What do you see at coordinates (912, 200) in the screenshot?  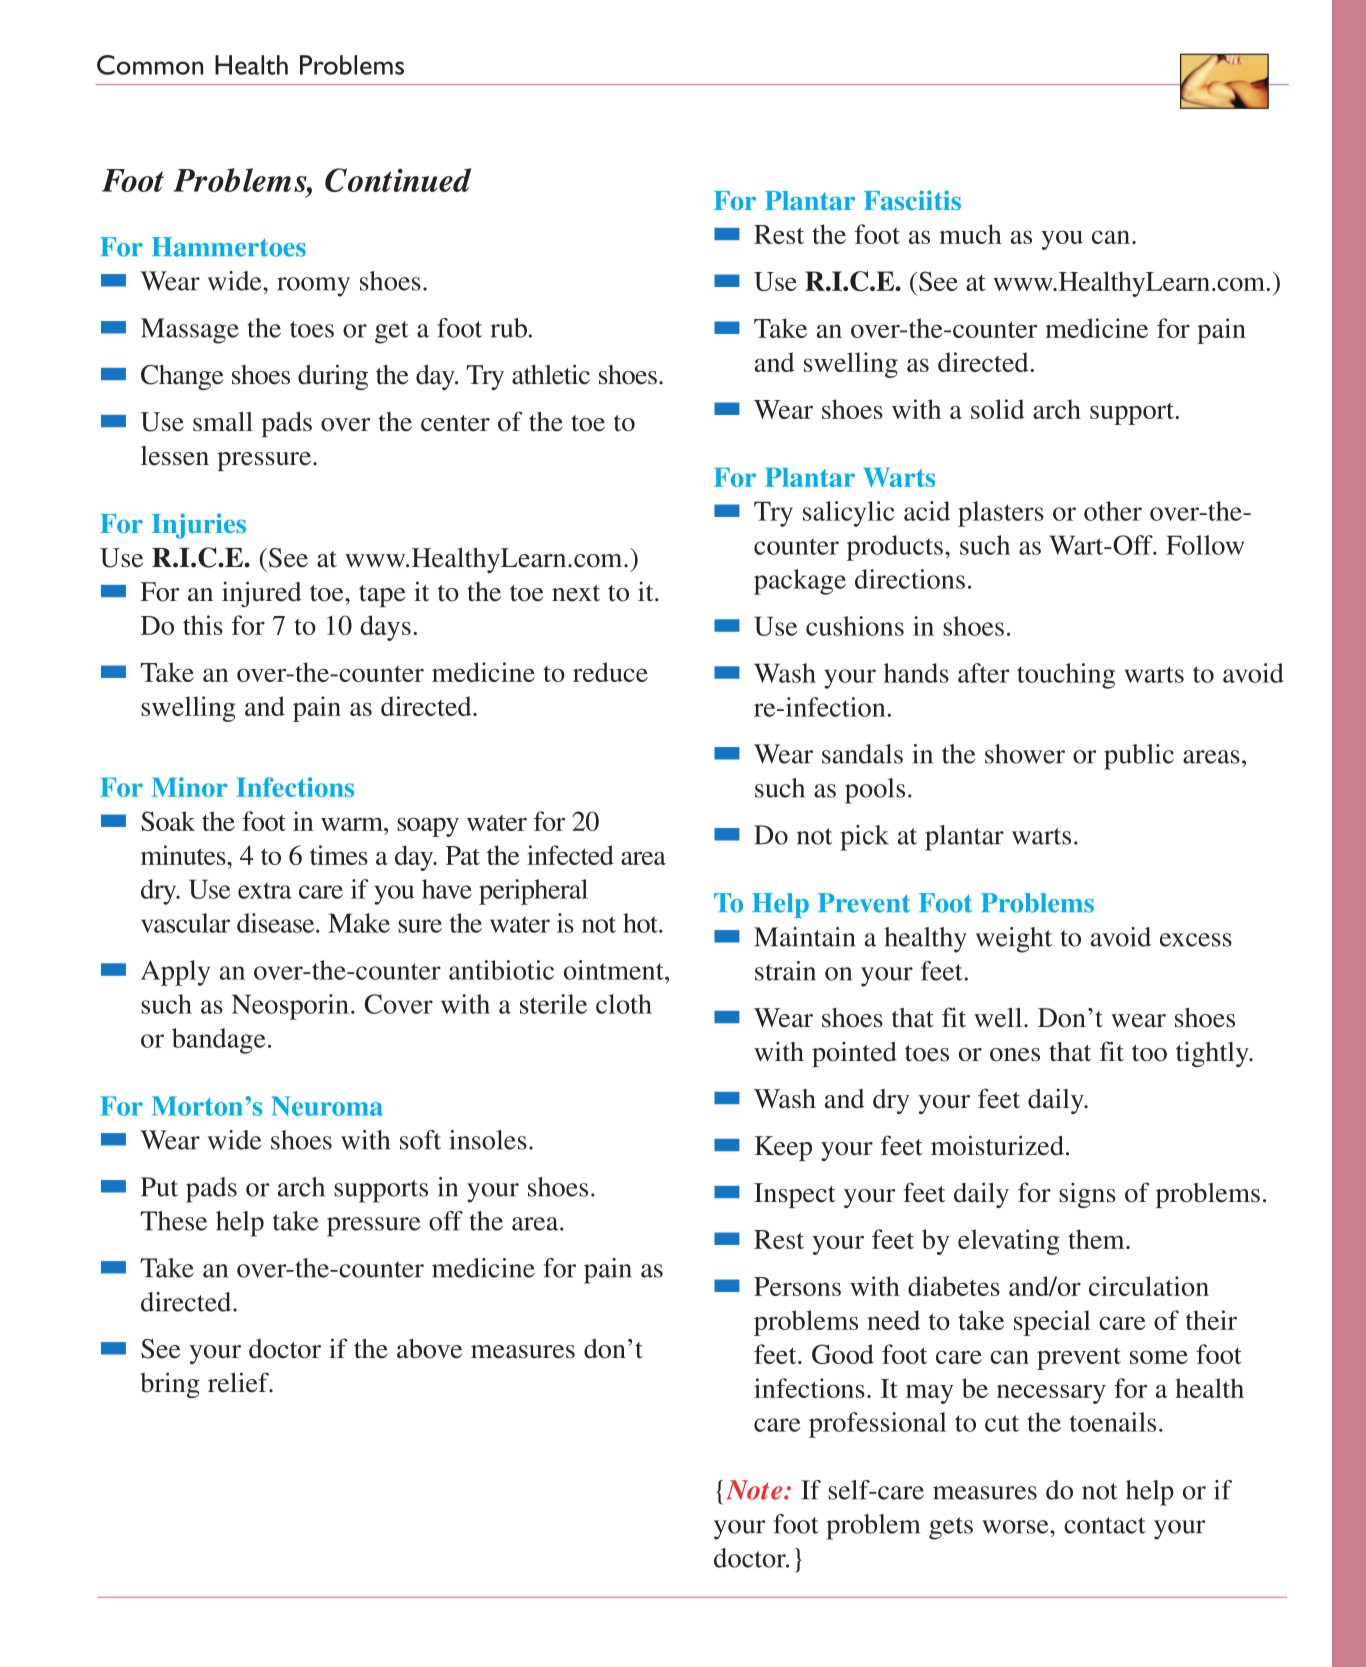 I see `Fasciitis` at bounding box center [912, 200].
